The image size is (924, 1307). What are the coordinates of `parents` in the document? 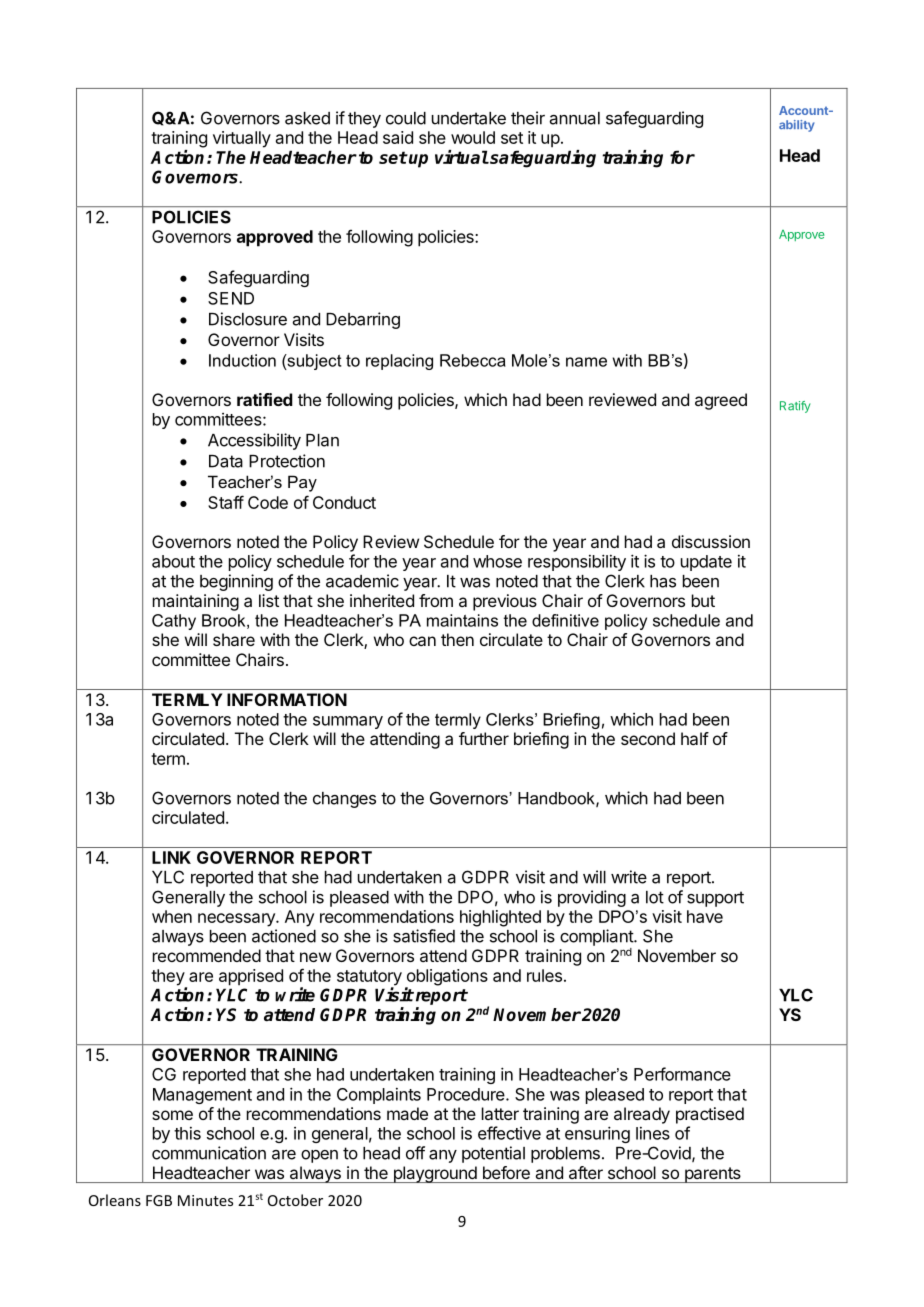 It's located at (712, 1175).
